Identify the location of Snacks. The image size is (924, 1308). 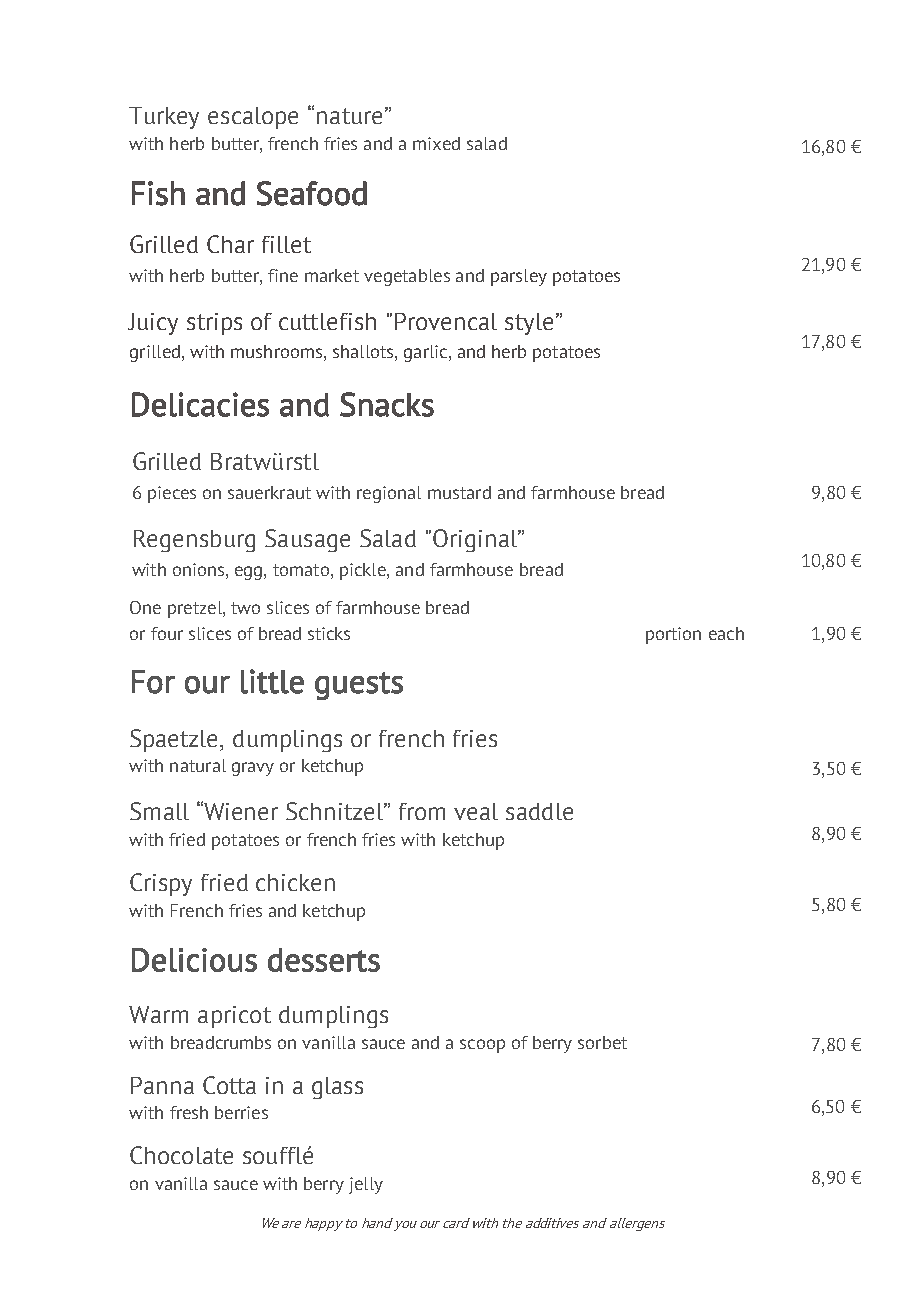
(387, 404).
